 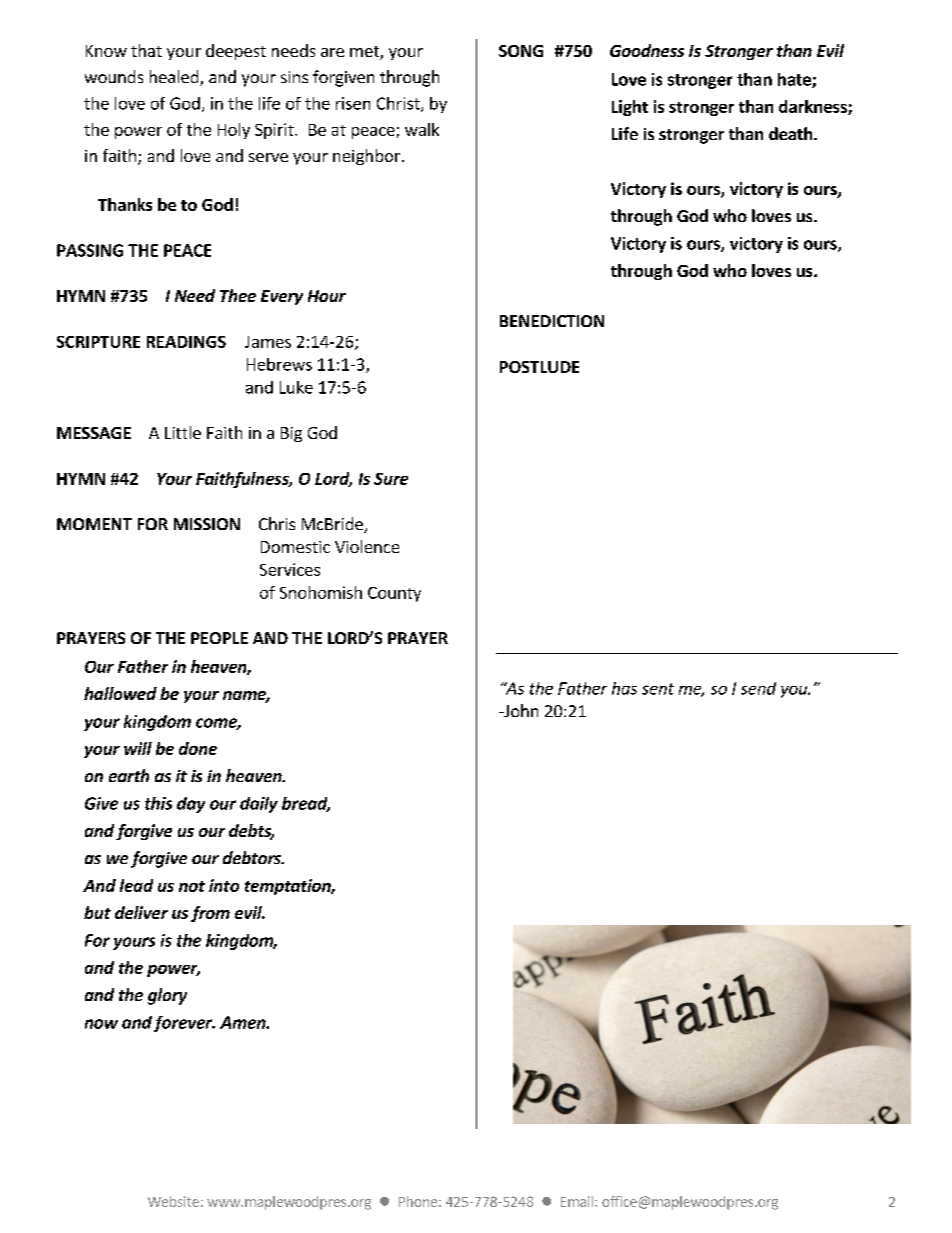 What do you see at coordinates (758, 688) in the page?
I see `send` at bounding box center [758, 688].
